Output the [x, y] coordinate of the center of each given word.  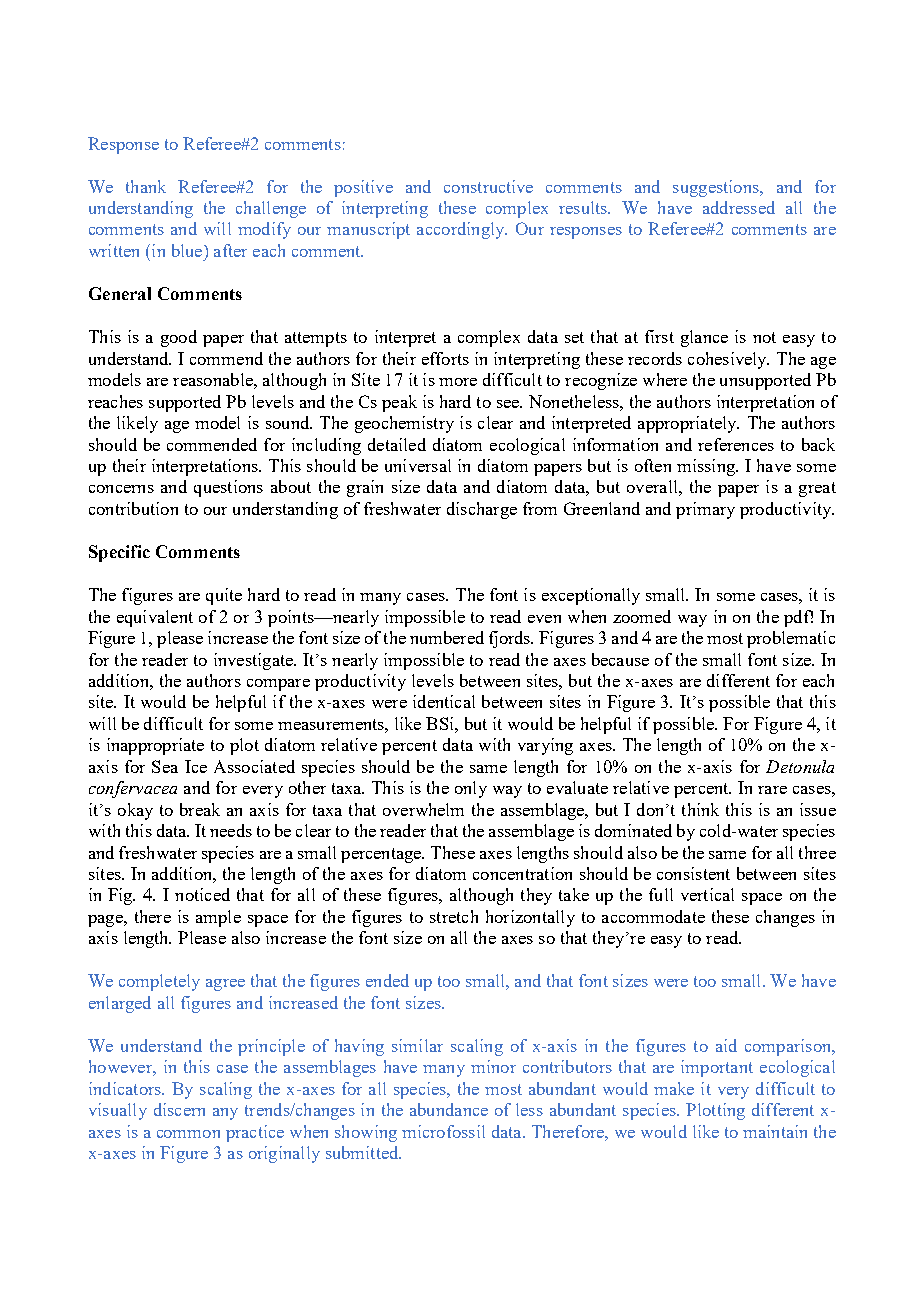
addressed [739, 207]
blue [188, 250]
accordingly [462, 230]
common [188, 1134]
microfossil [443, 1131]
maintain [775, 1131]
